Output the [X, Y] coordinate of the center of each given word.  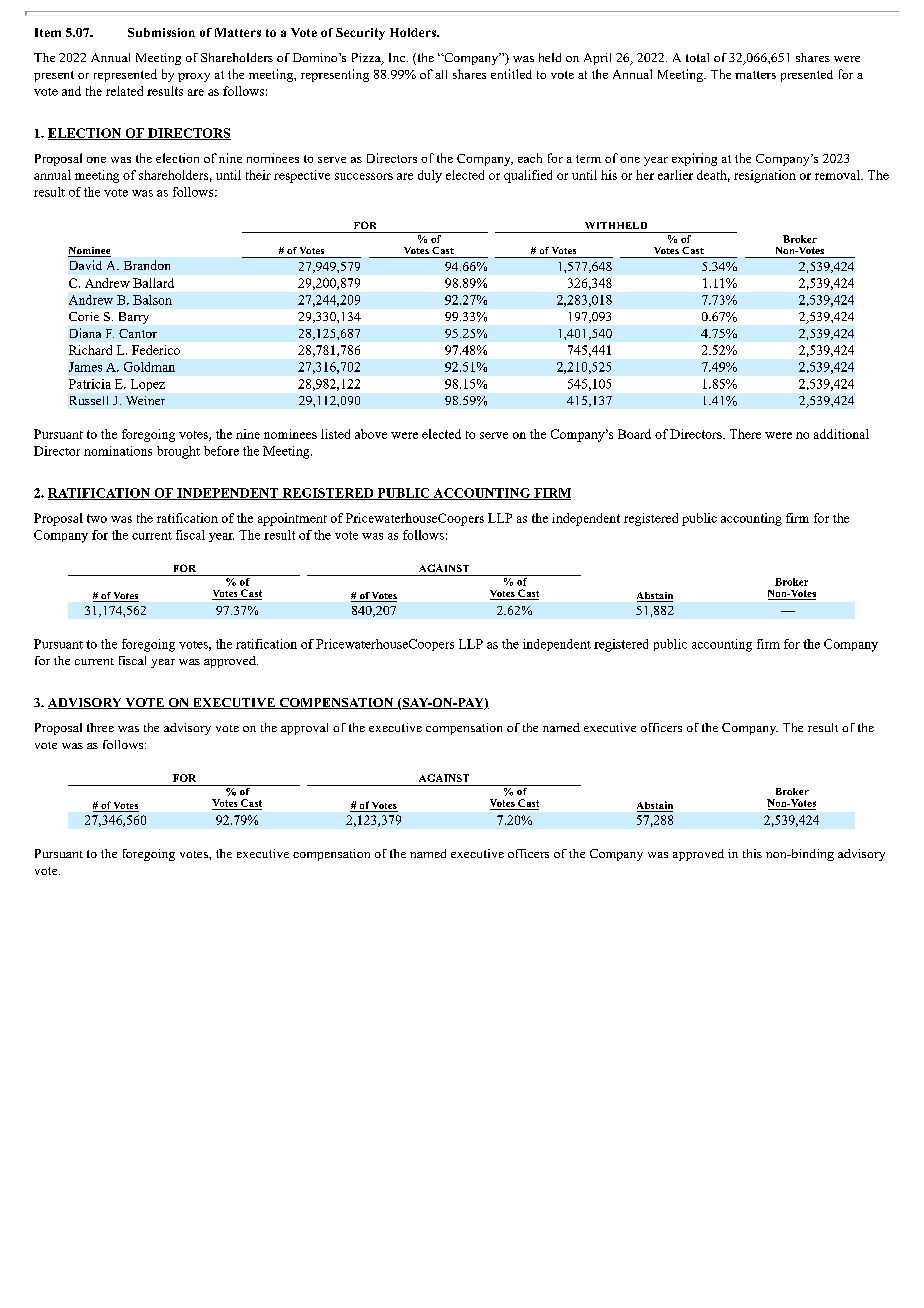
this [752, 853]
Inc [398, 57]
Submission [161, 32]
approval [304, 729]
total [697, 57]
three [100, 727]
